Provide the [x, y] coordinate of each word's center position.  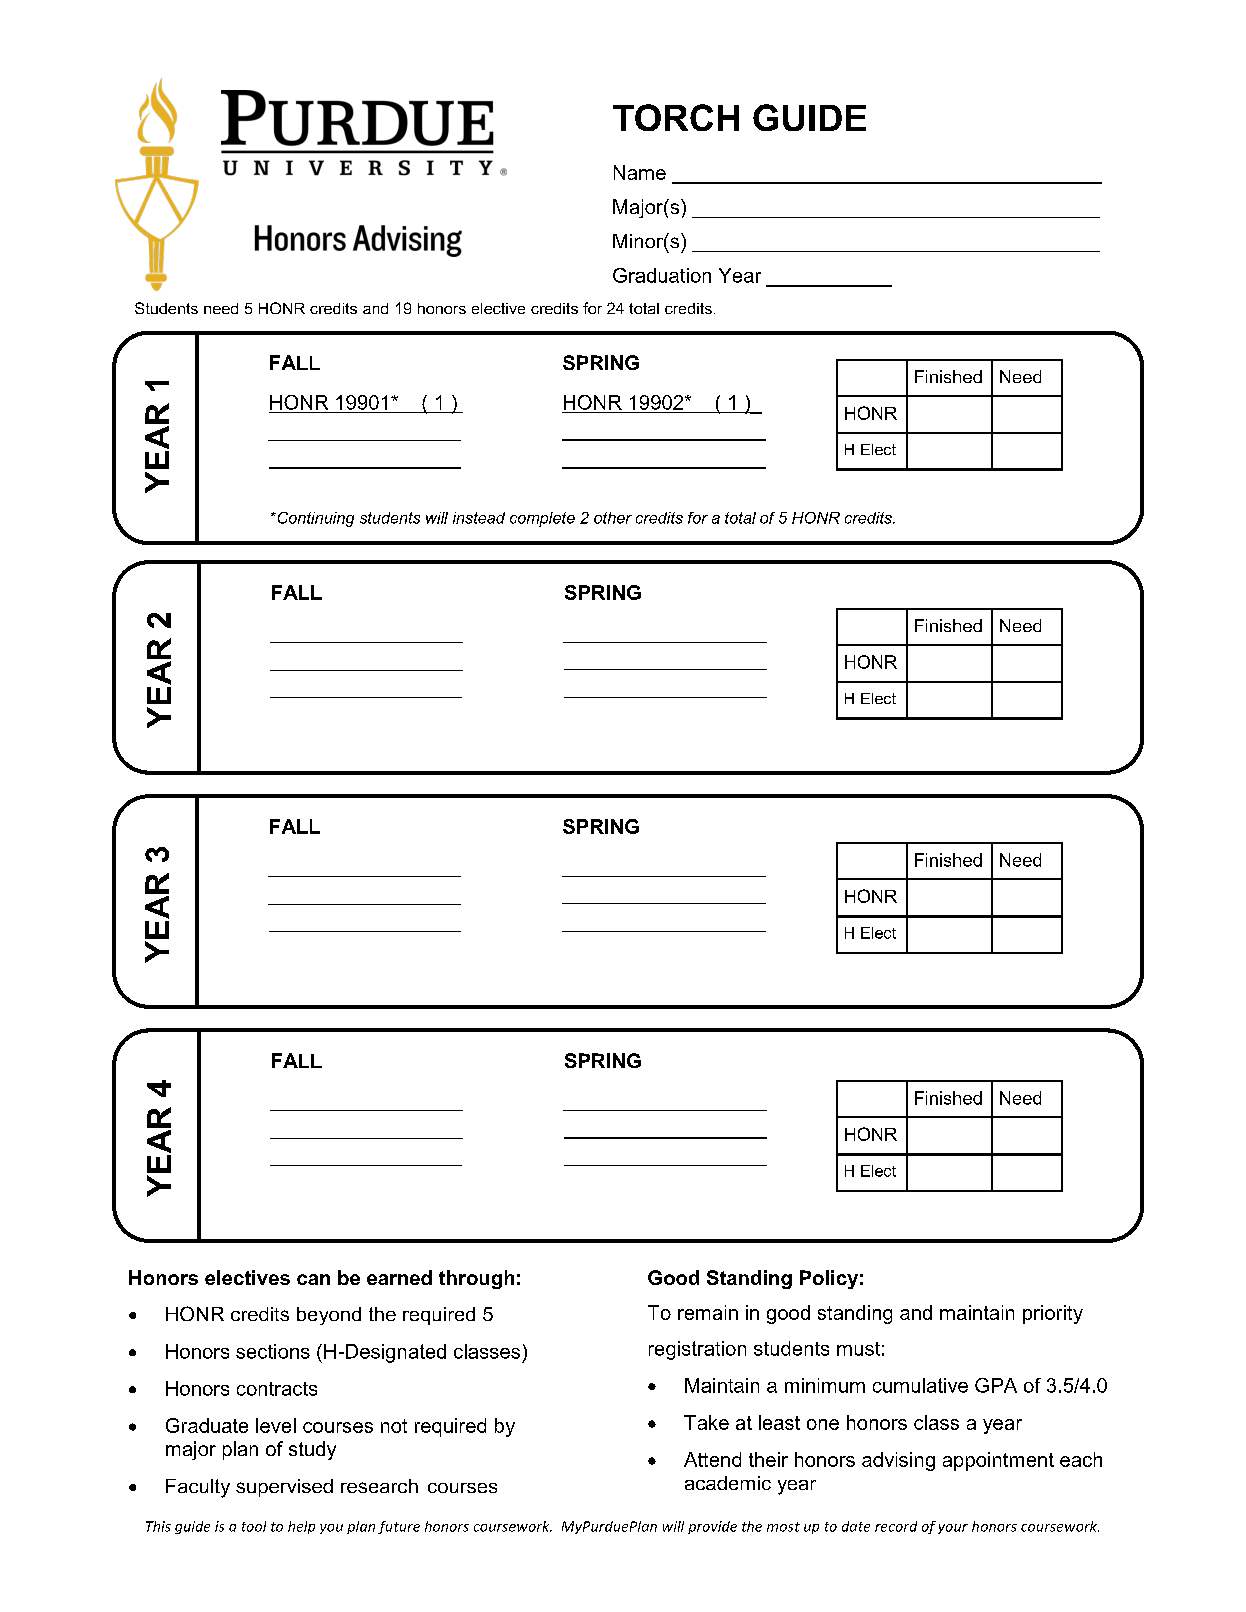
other [613, 518]
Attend [712, 1459]
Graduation [662, 275]
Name [640, 172]
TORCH [676, 117]
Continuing [314, 519]
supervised [284, 1488]
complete [542, 519]
